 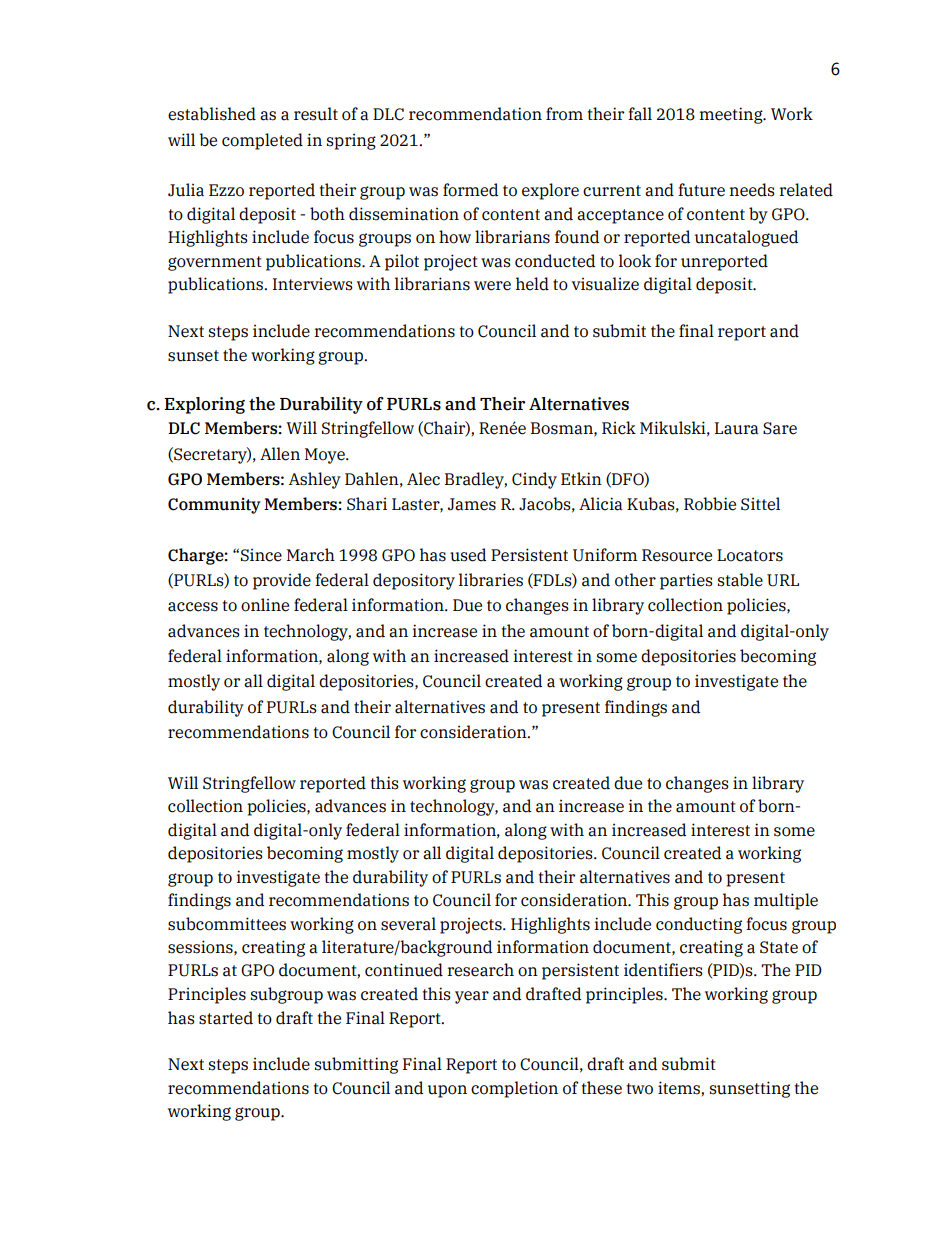 I want to click on started, so click(x=226, y=1018).
